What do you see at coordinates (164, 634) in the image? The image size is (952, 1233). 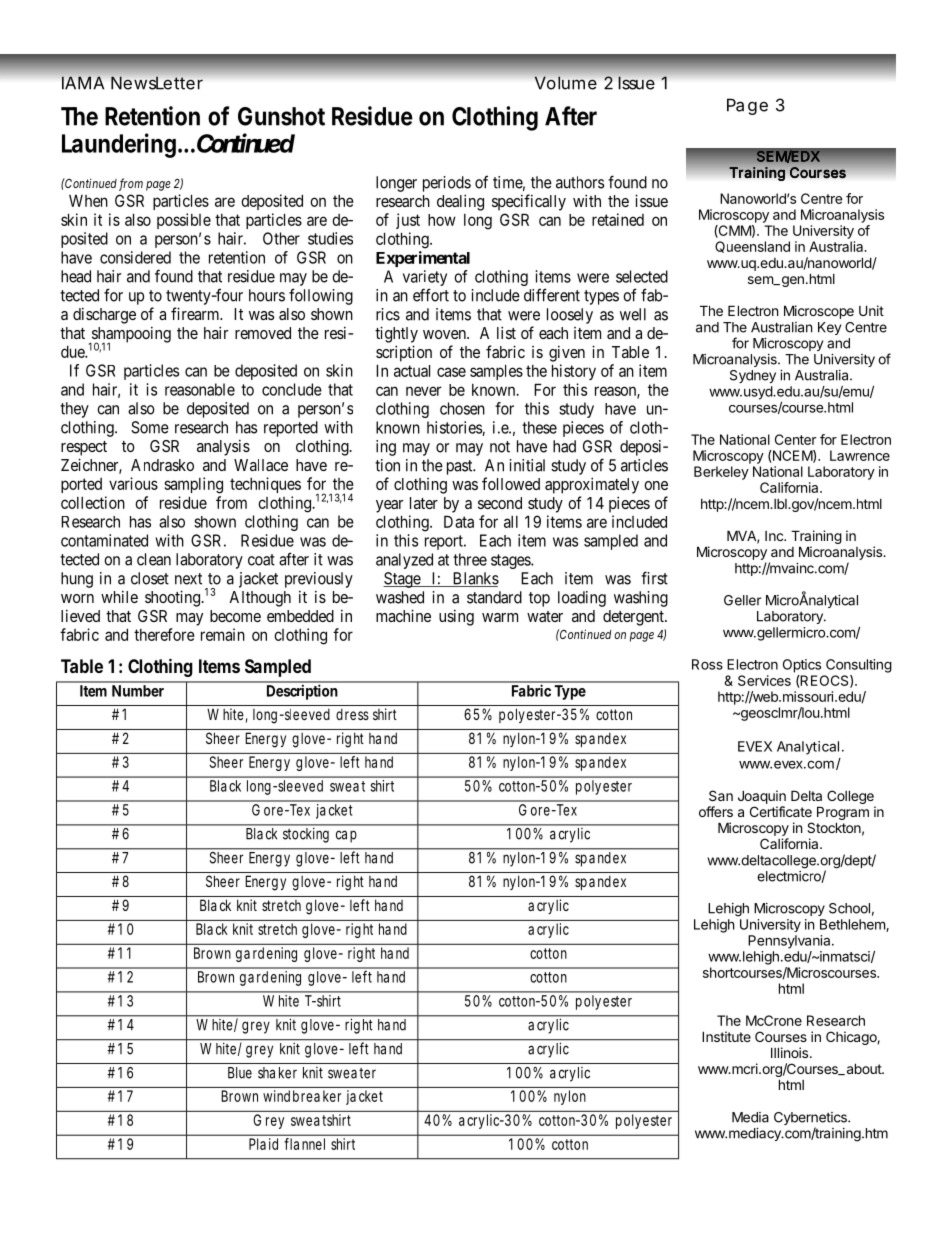 I see `therefore` at bounding box center [164, 634].
